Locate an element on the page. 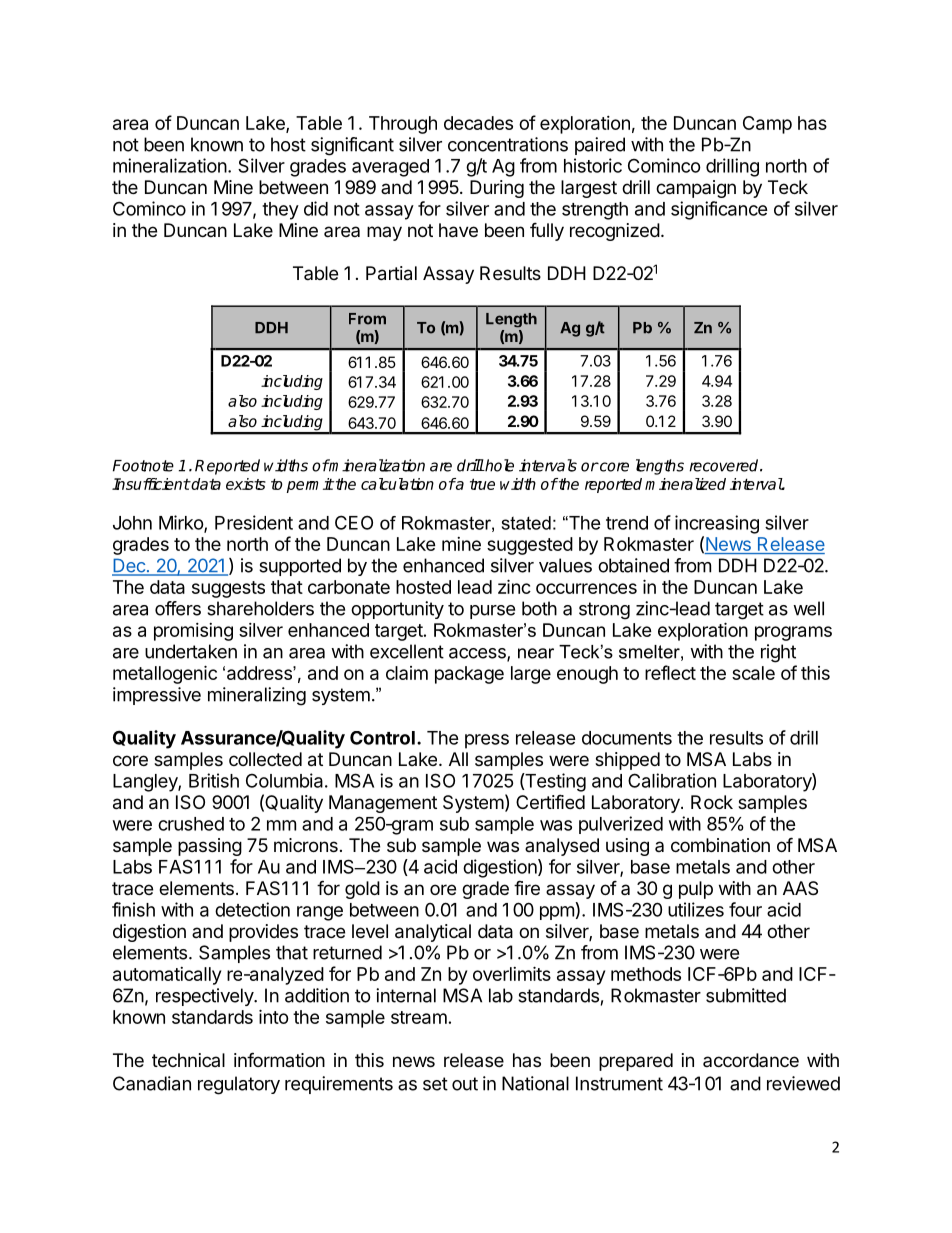 The image size is (952, 1233). concentrations is located at coordinates (508, 144).
